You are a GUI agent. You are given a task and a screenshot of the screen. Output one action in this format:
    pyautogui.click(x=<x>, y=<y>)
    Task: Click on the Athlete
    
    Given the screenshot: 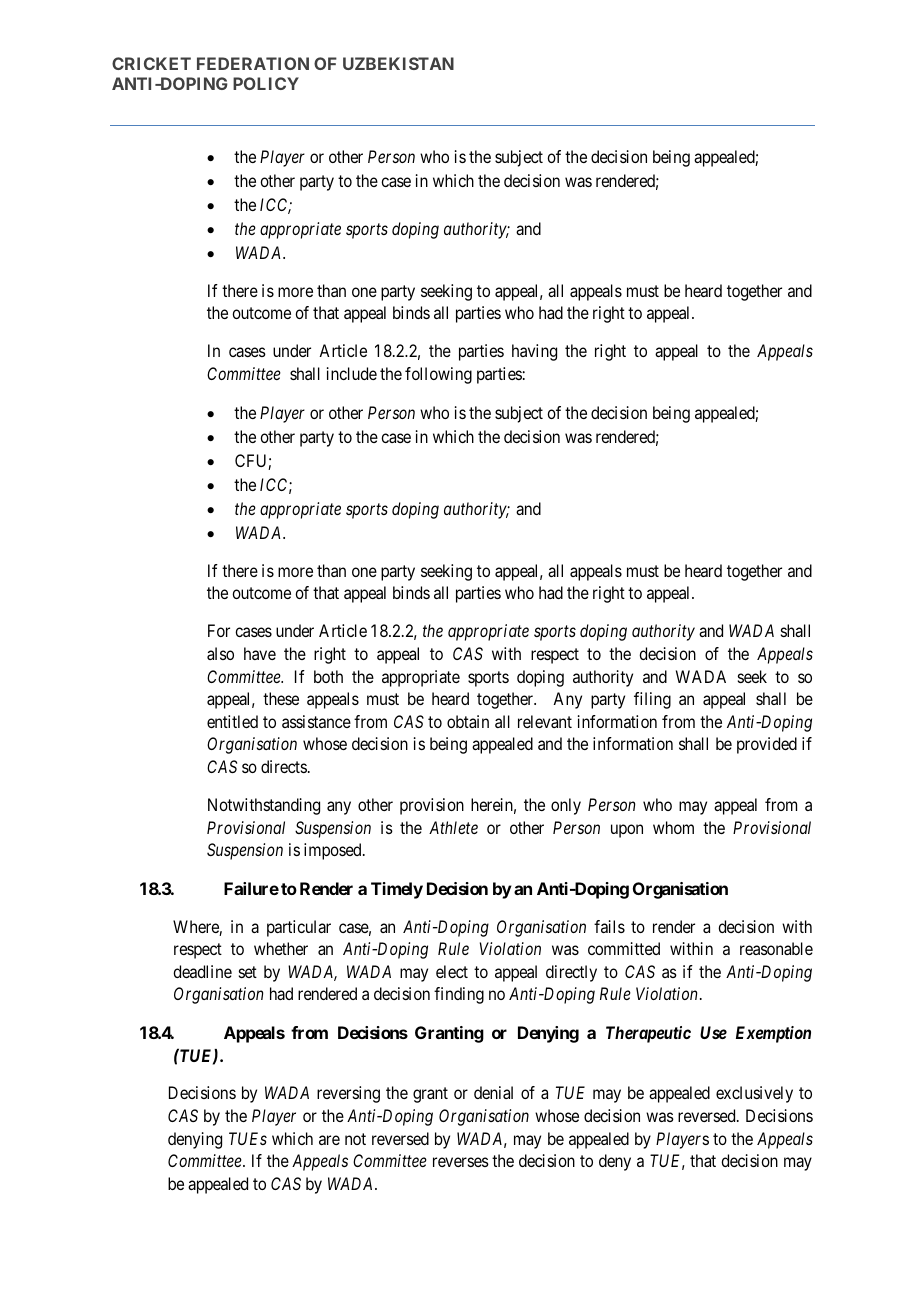 What is the action you would take?
    pyautogui.click(x=453, y=827)
